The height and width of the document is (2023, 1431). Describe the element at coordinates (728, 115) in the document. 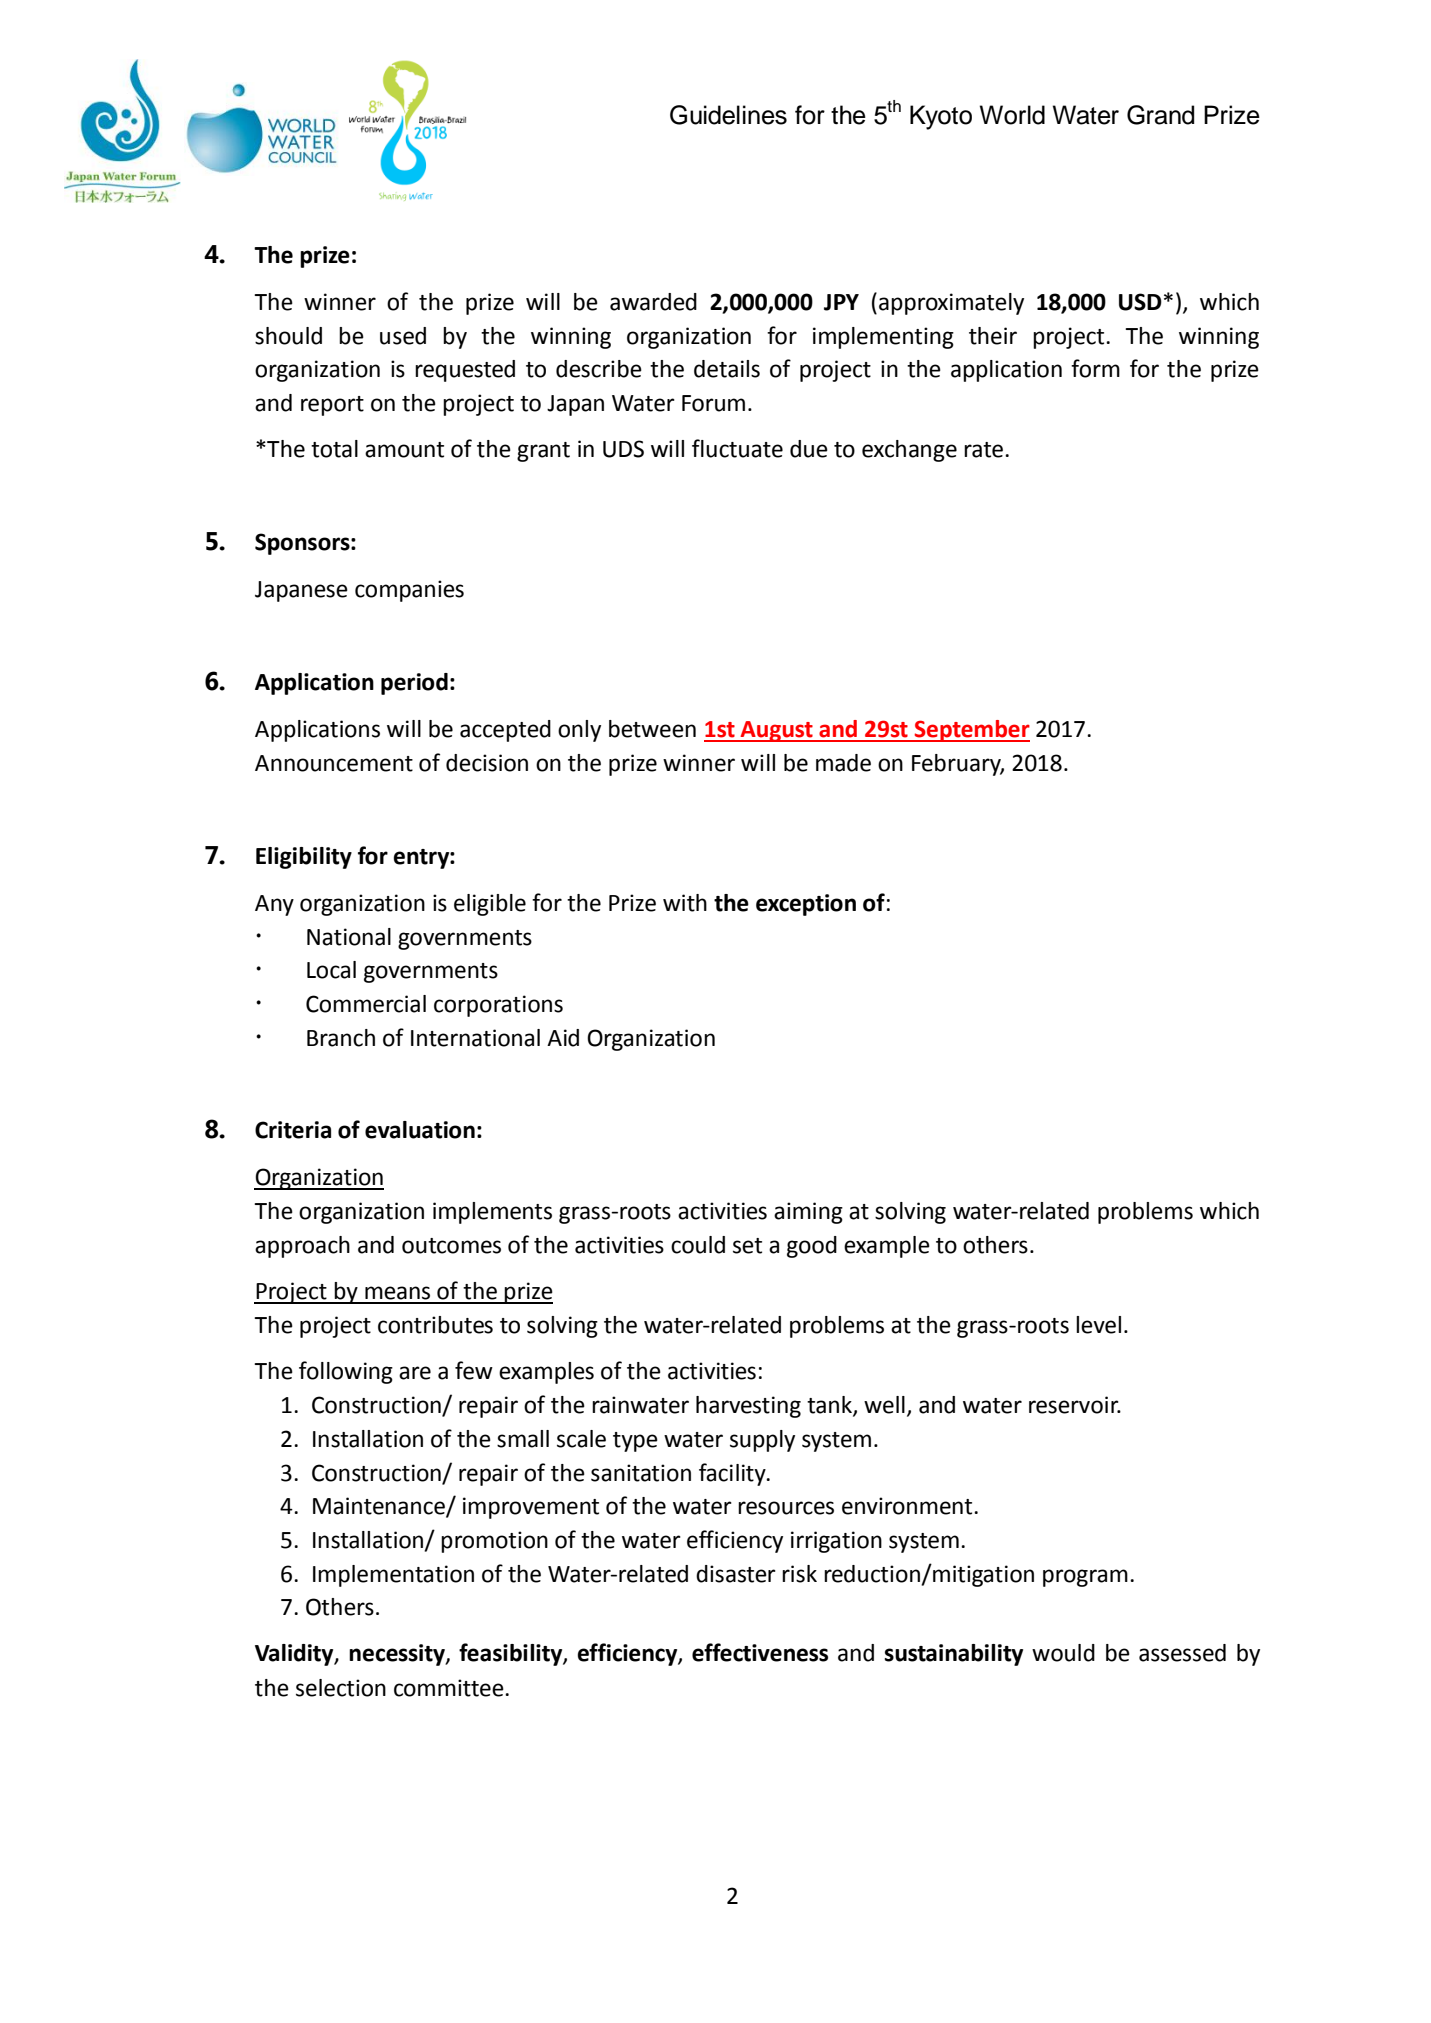

I see `Guidelines` at that location.
